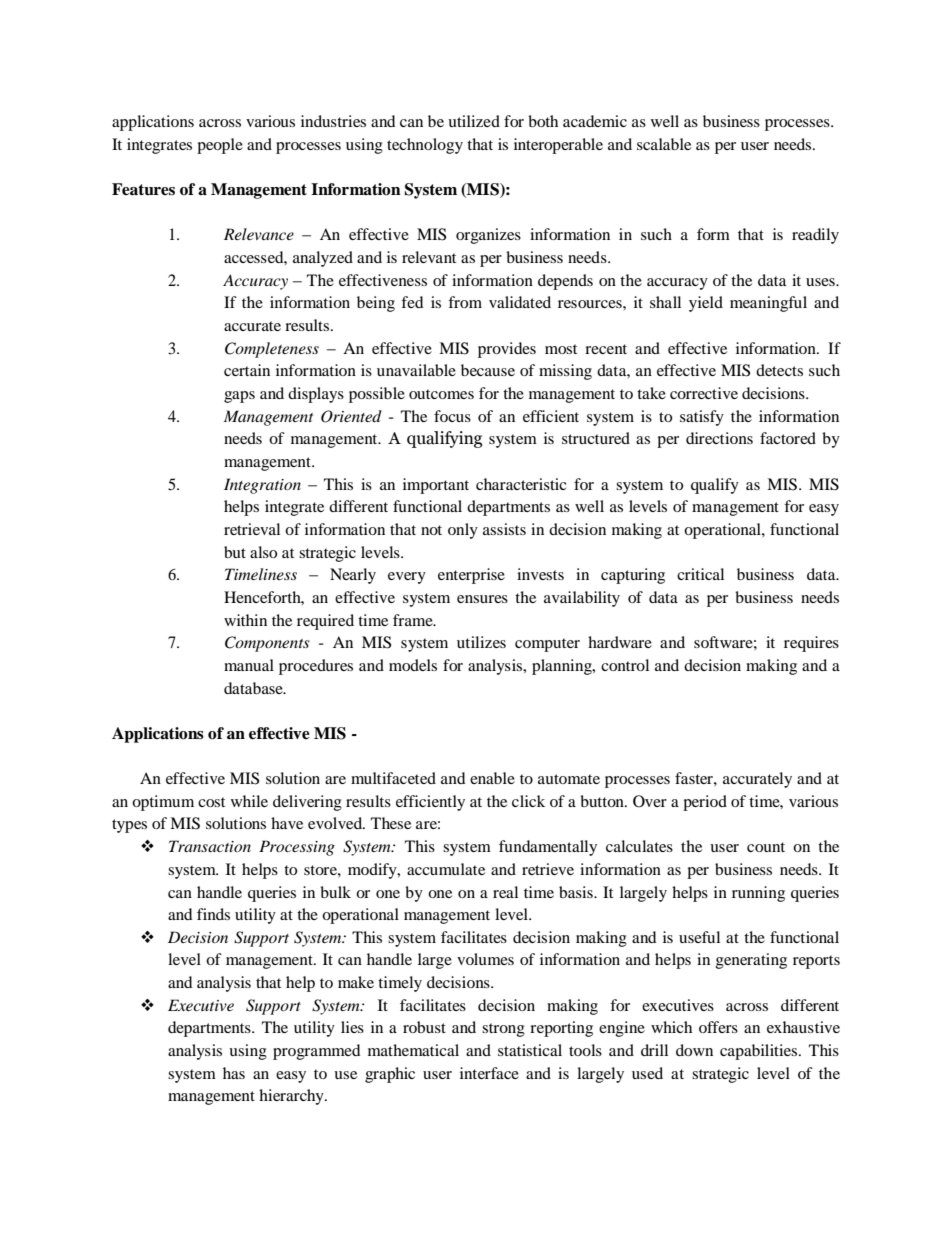 This screenshot has height=1233, width=952. Describe the element at coordinates (482, 599) in the screenshot. I see `ensures` at that location.
